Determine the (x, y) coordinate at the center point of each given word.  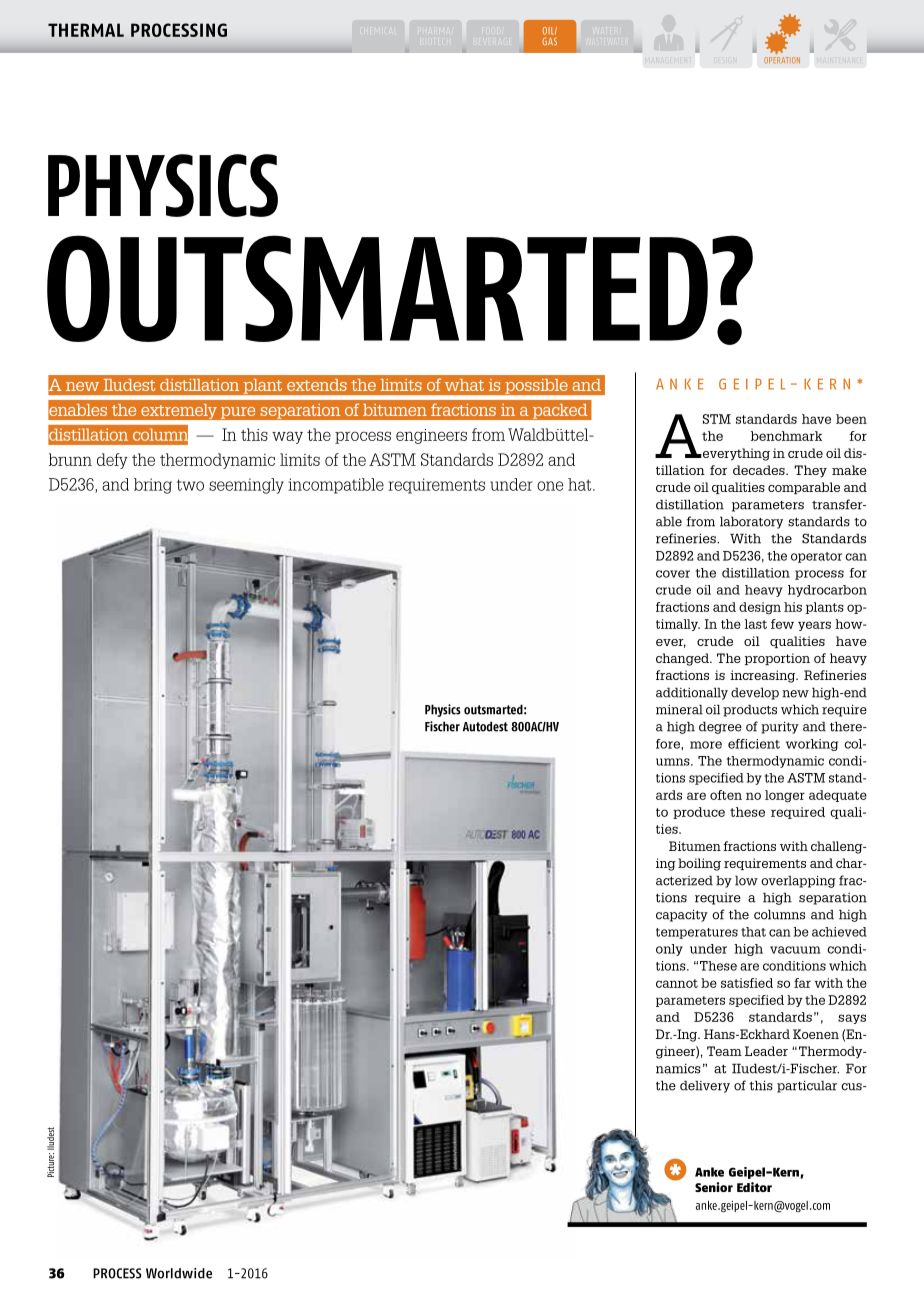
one (550, 486)
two (190, 485)
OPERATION (782, 60)
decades (760, 470)
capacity (682, 915)
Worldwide (179, 1273)
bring (153, 486)
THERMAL (86, 30)
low (746, 880)
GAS (549, 41)
